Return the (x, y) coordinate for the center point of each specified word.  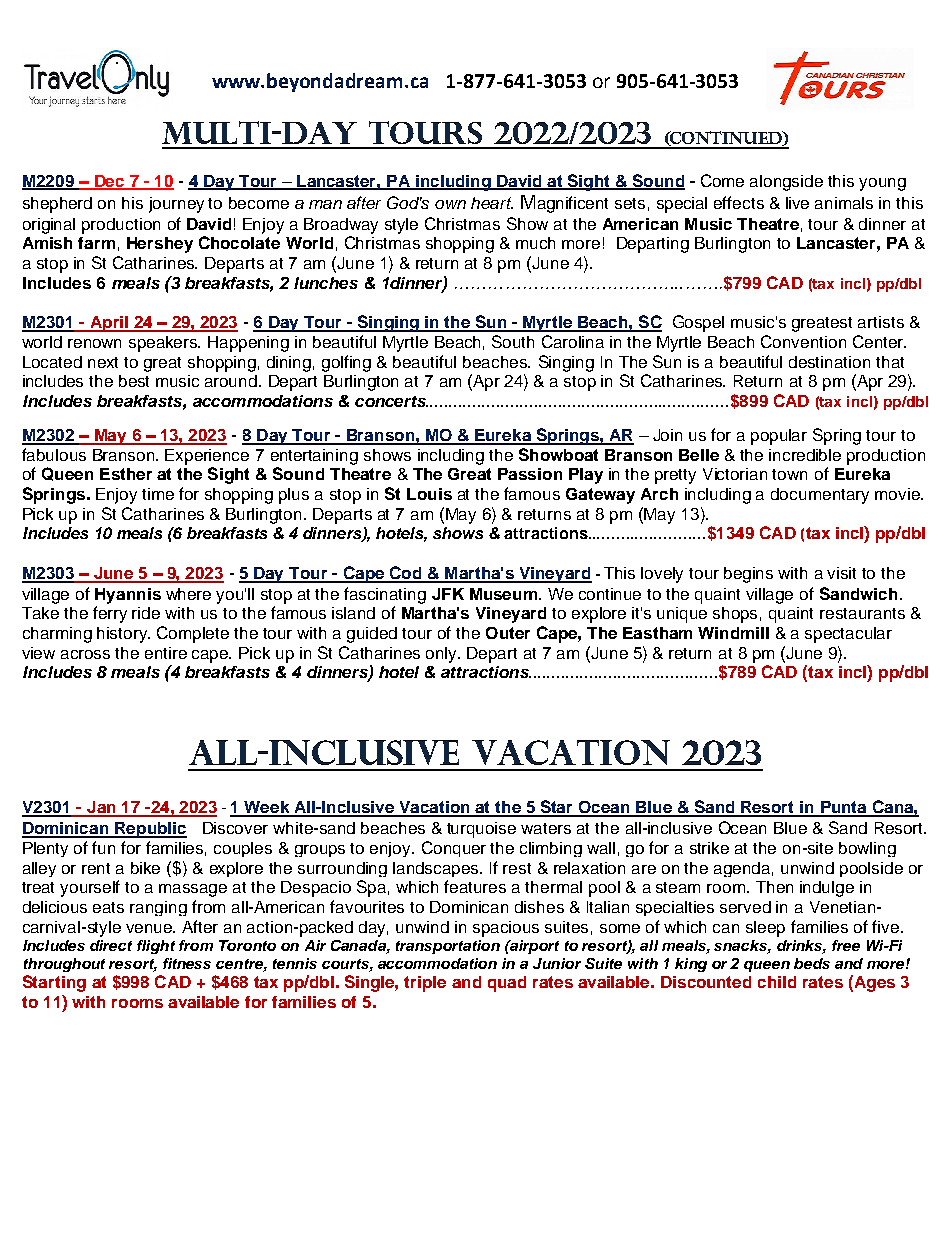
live (797, 203)
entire (166, 653)
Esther (126, 474)
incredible (805, 455)
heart (492, 203)
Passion (530, 474)
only (443, 655)
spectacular (848, 635)
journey (176, 205)
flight (156, 947)
